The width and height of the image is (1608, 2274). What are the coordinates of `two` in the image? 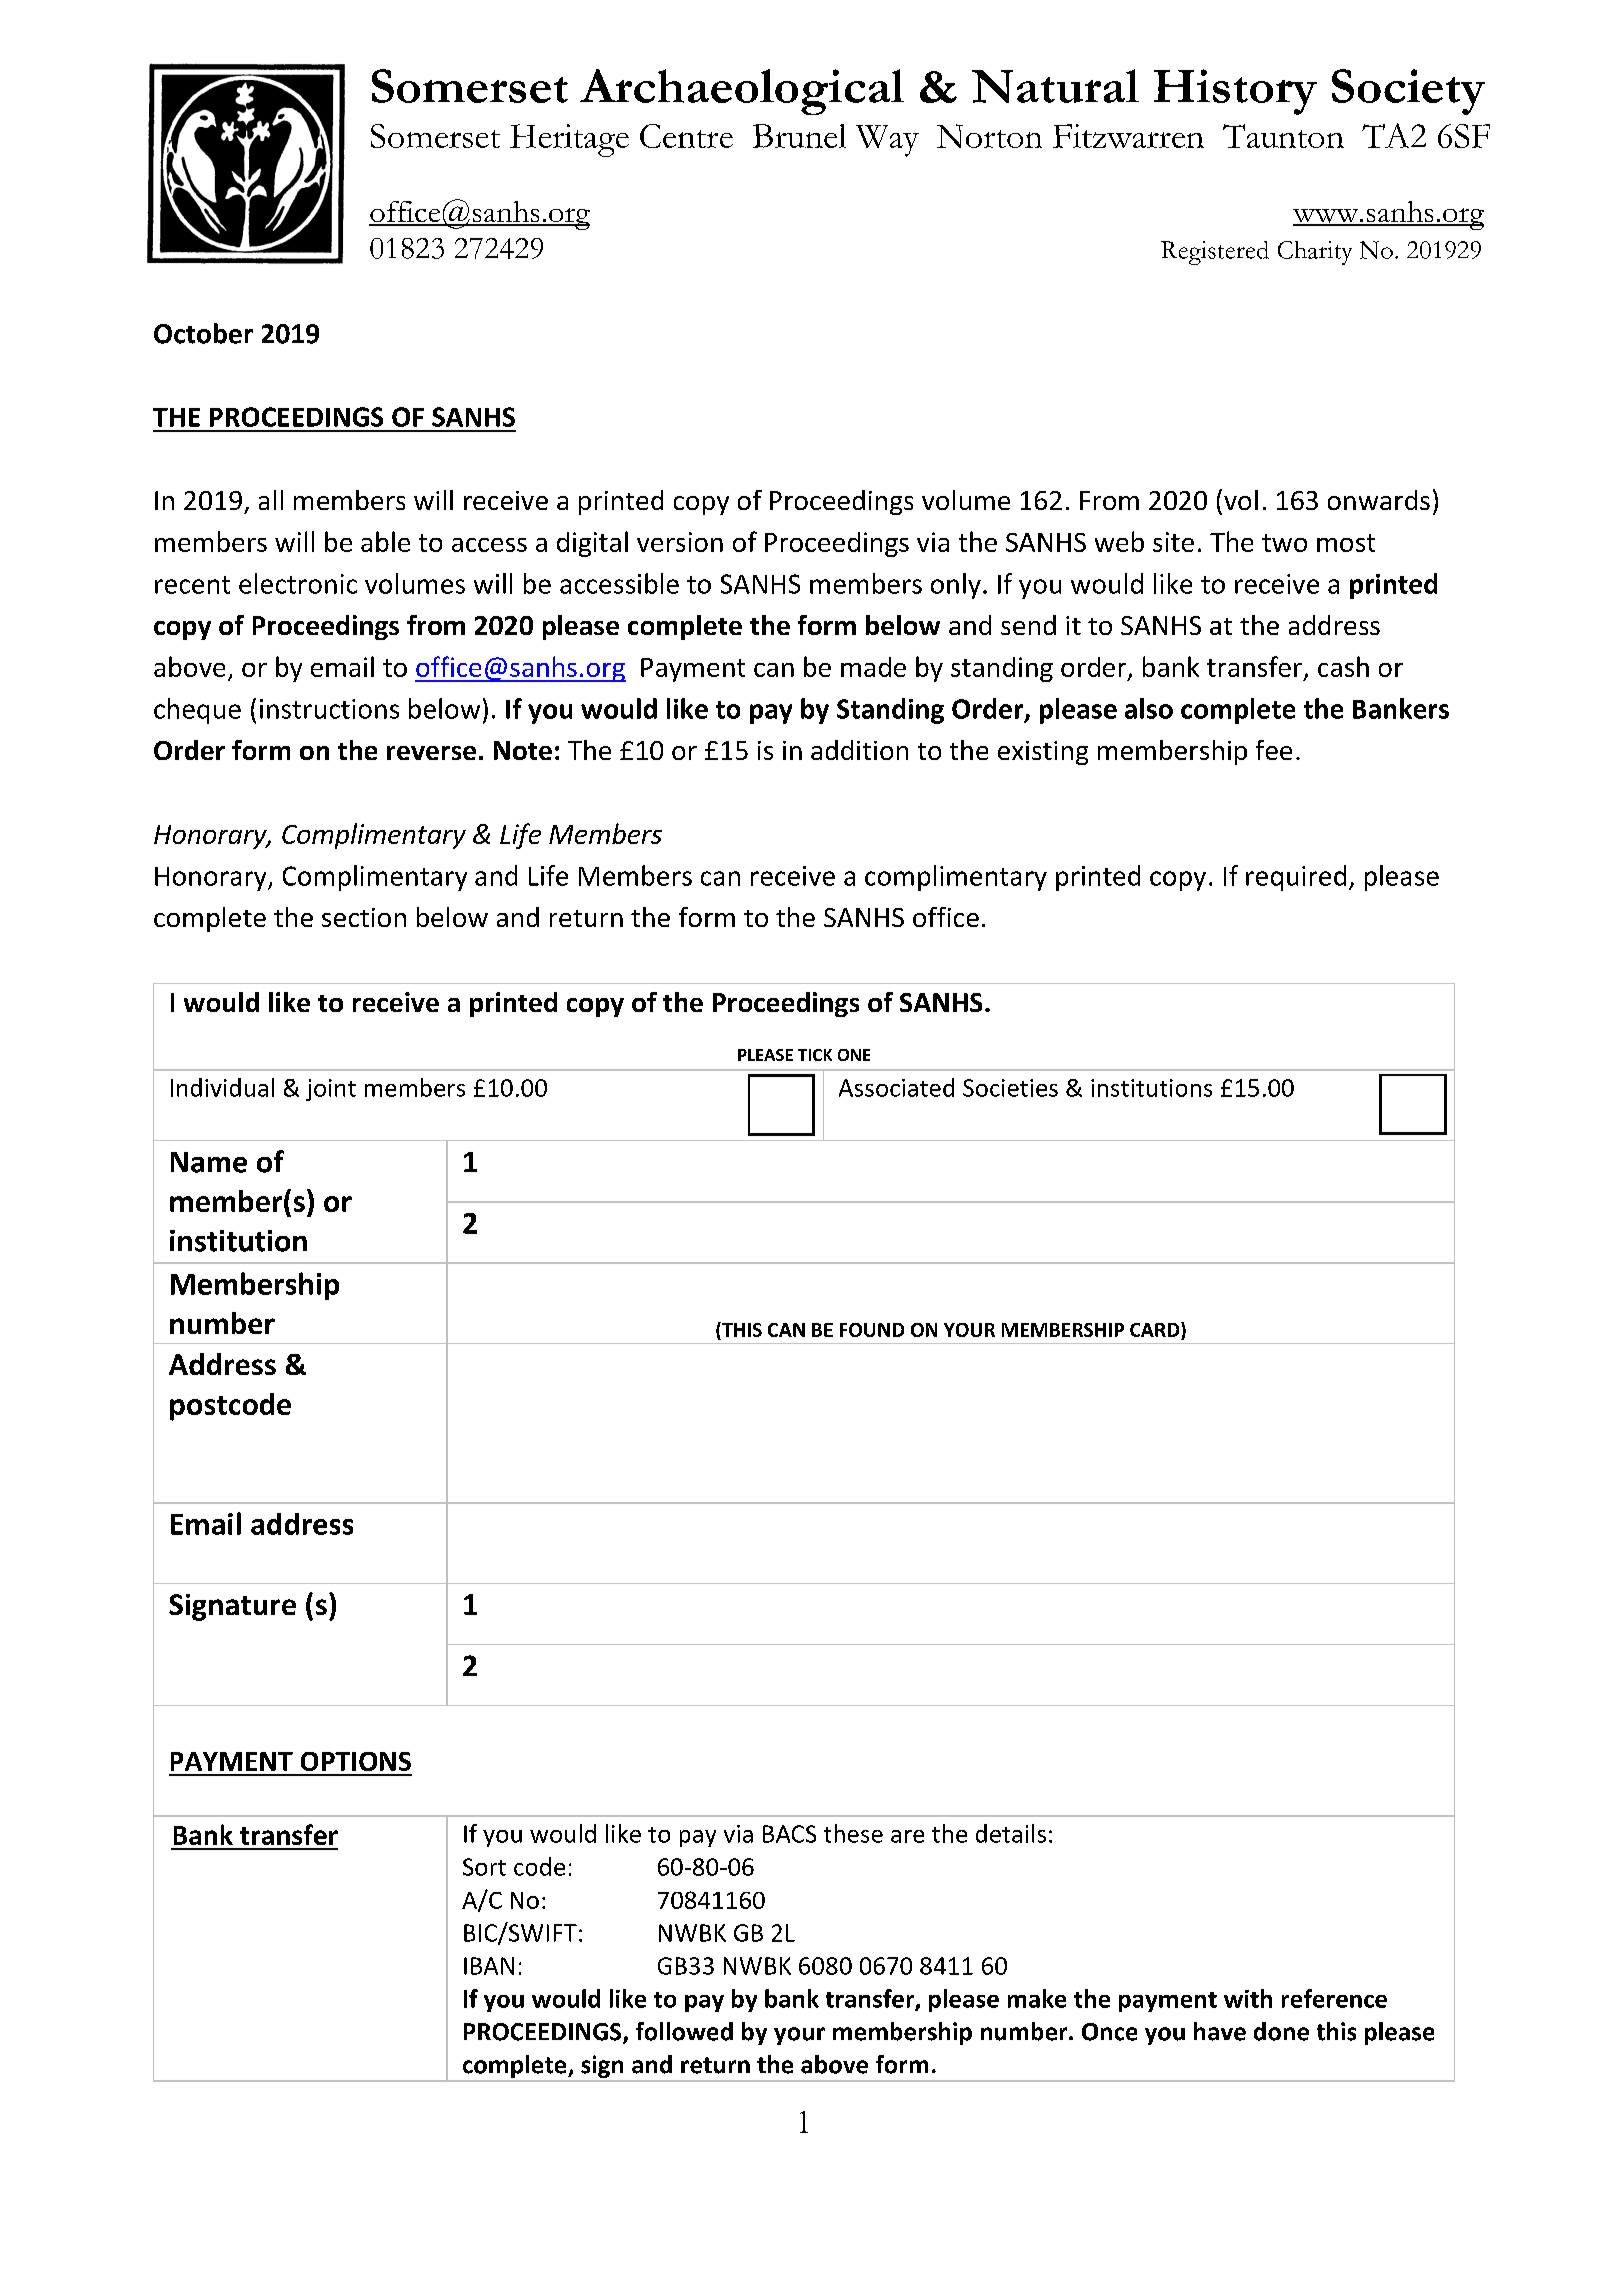 It's located at (1284, 543).
